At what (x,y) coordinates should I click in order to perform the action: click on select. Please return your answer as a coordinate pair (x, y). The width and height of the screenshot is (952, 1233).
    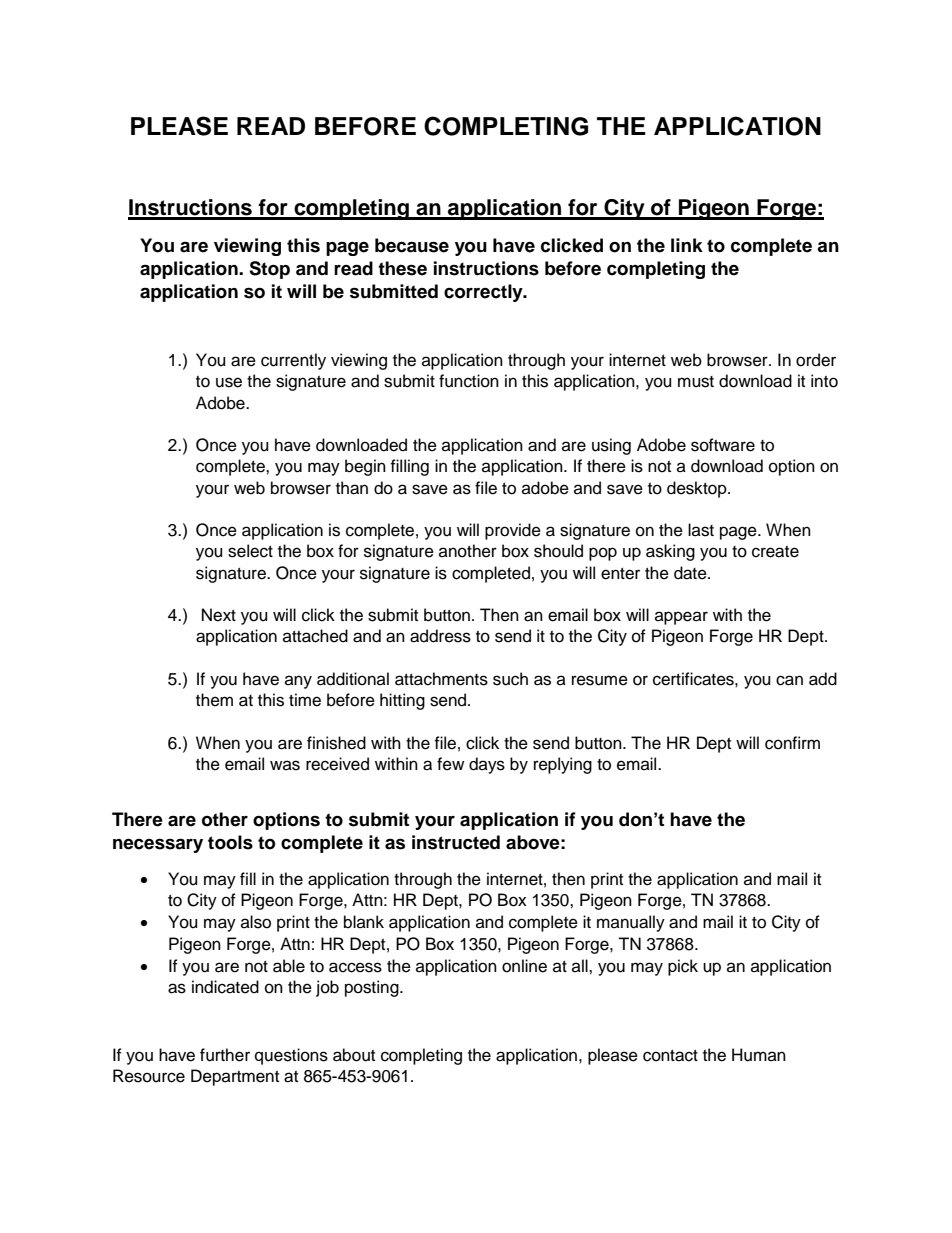
    Looking at the image, I should click on (250, 551).
